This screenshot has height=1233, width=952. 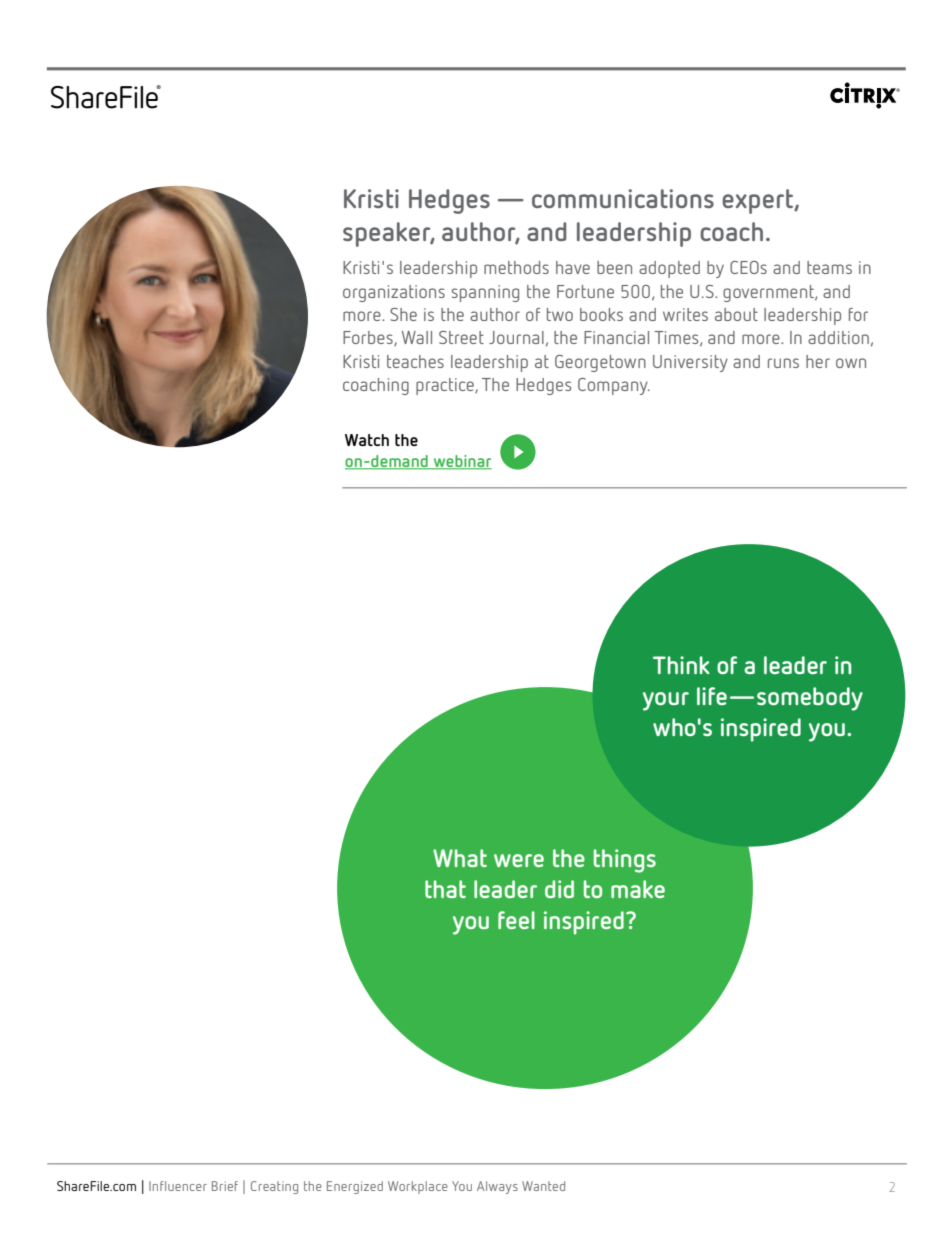 What do you see at coordinates (274, 1187) in the screenshot?
I see `Creating` at bounding box center [274, 1187].
